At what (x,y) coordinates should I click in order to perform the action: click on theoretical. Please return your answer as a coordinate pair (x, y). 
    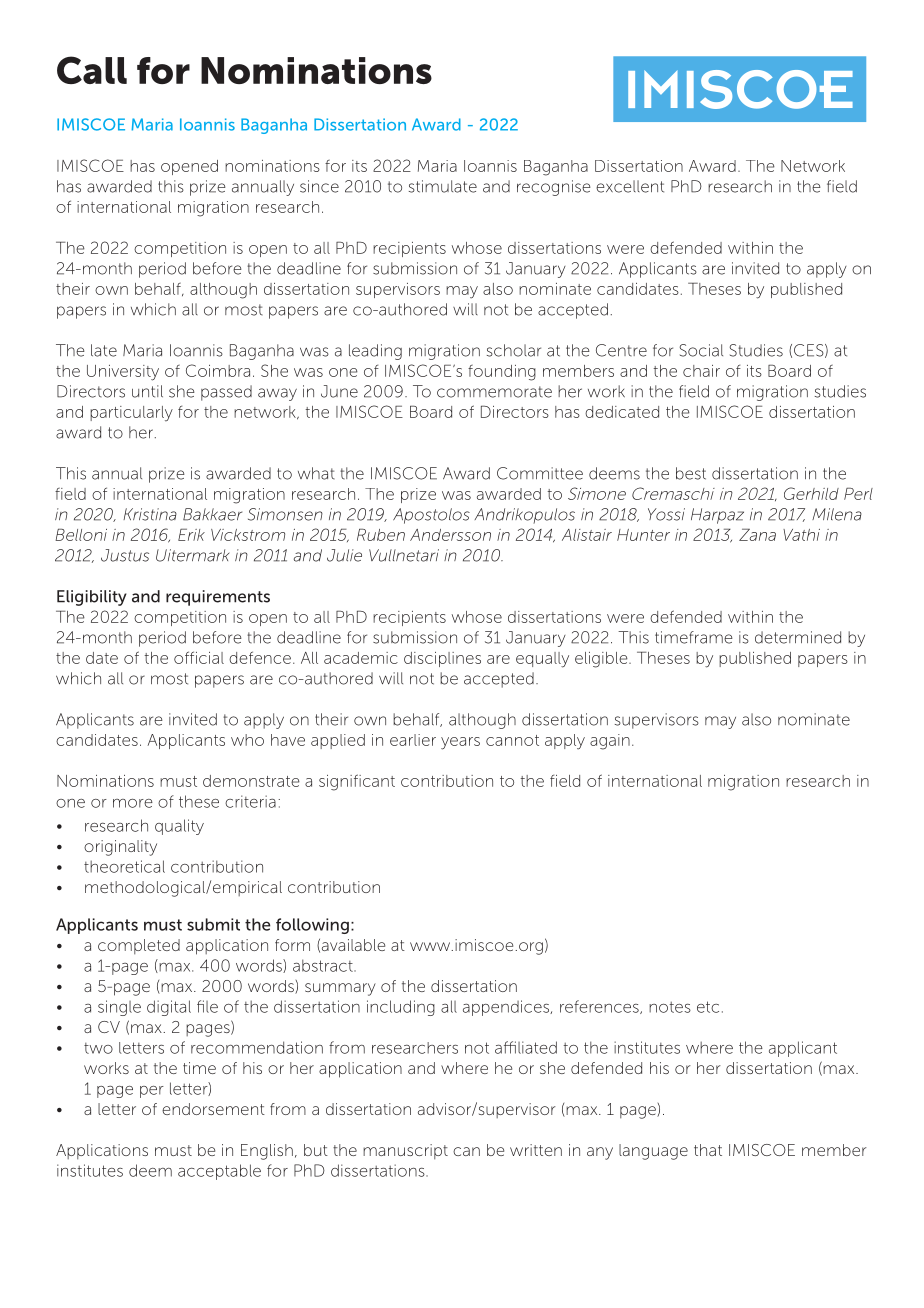
    Looking at the image, I should click on (124, 866).
